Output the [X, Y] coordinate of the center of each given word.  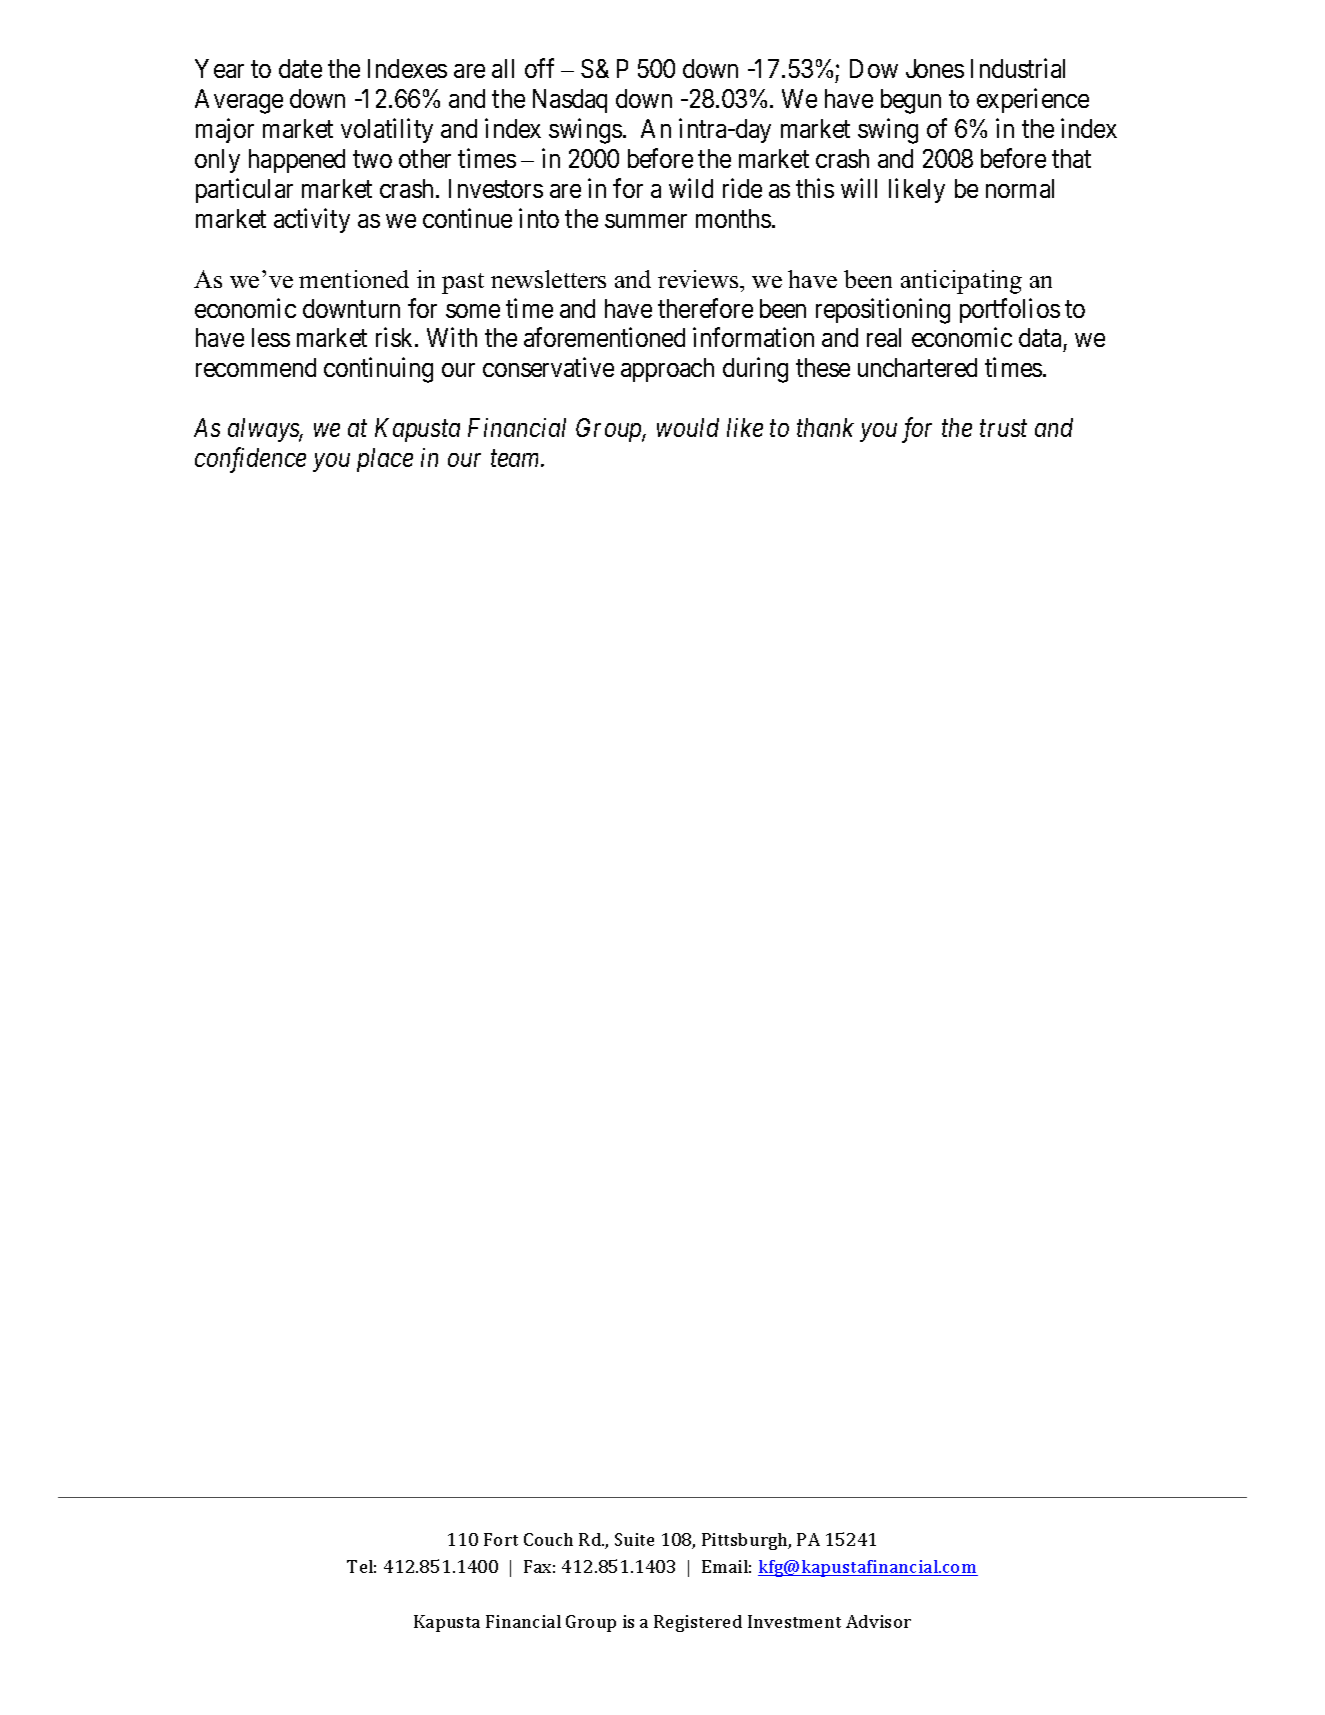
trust [1003, 429]
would [688, 427]
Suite [634, 1539]
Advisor [878, 1621]
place [385, 460]
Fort [501, 1539]
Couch [548, 1539]
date [300, 68]
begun [911, 101]
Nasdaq [570, 101]
